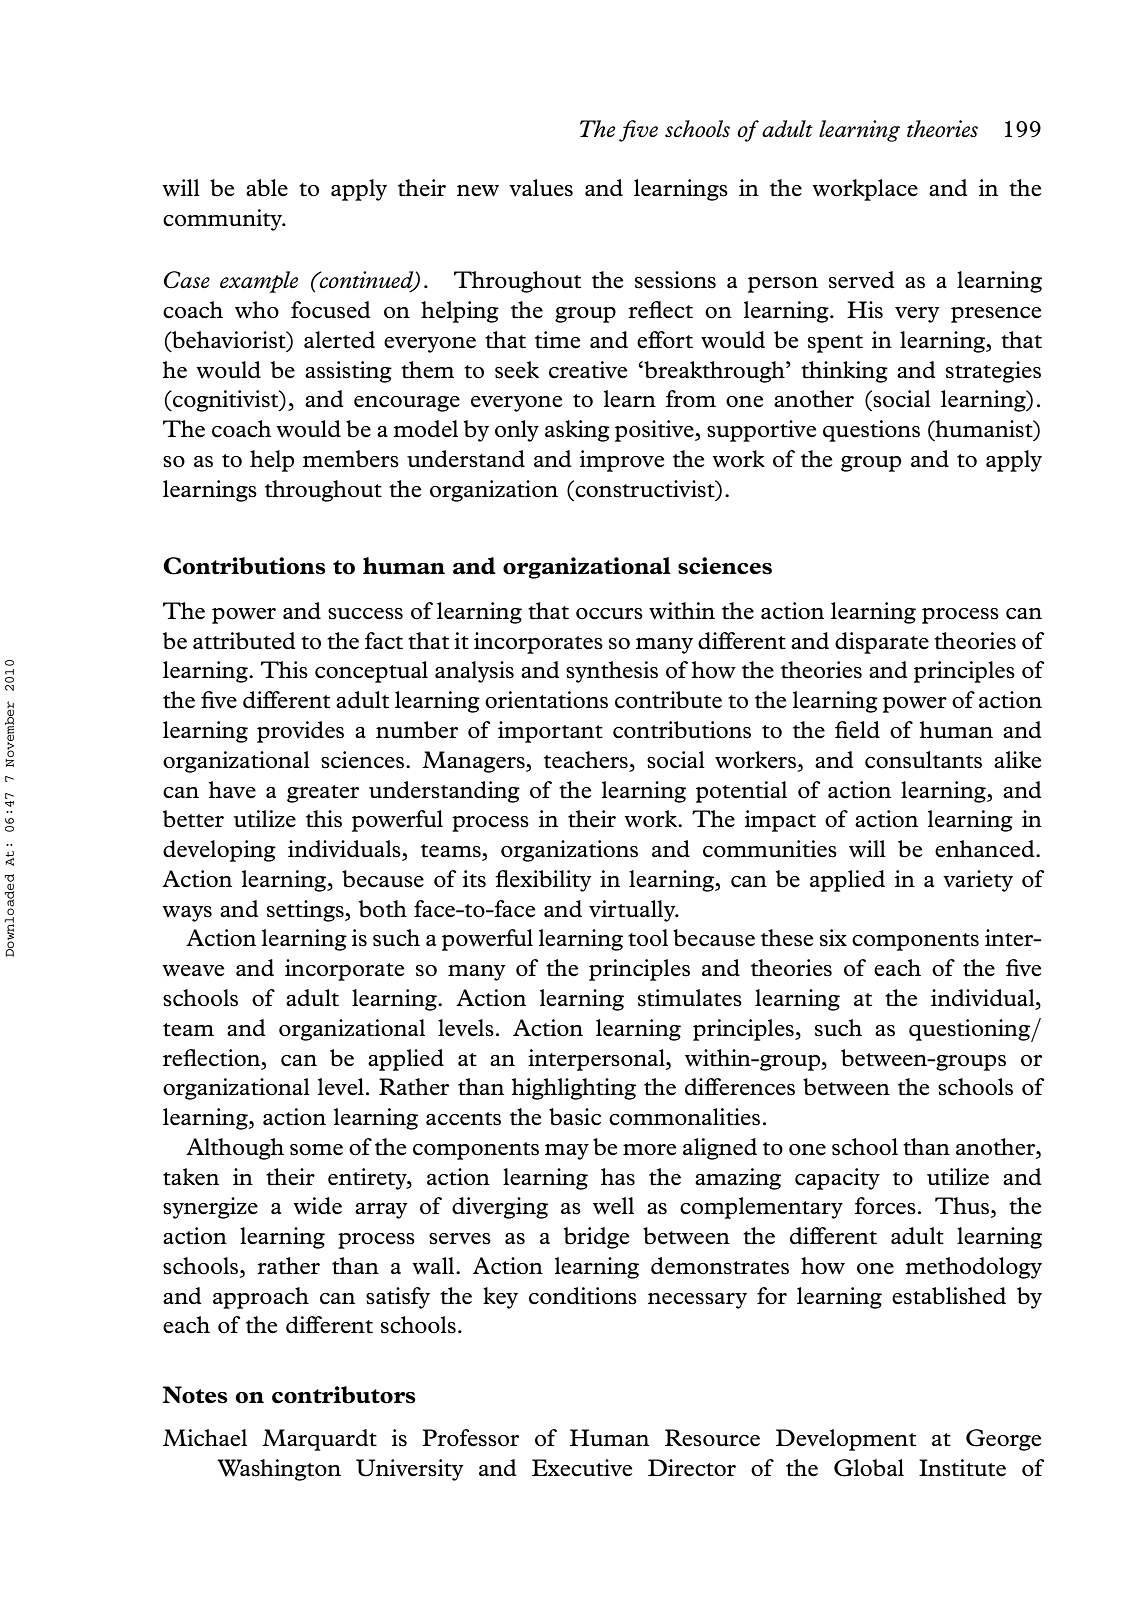 The image size is (1133, 1616). Describe the element at coordinates (582, 1468) in the image. I see `Executive` at that location.
